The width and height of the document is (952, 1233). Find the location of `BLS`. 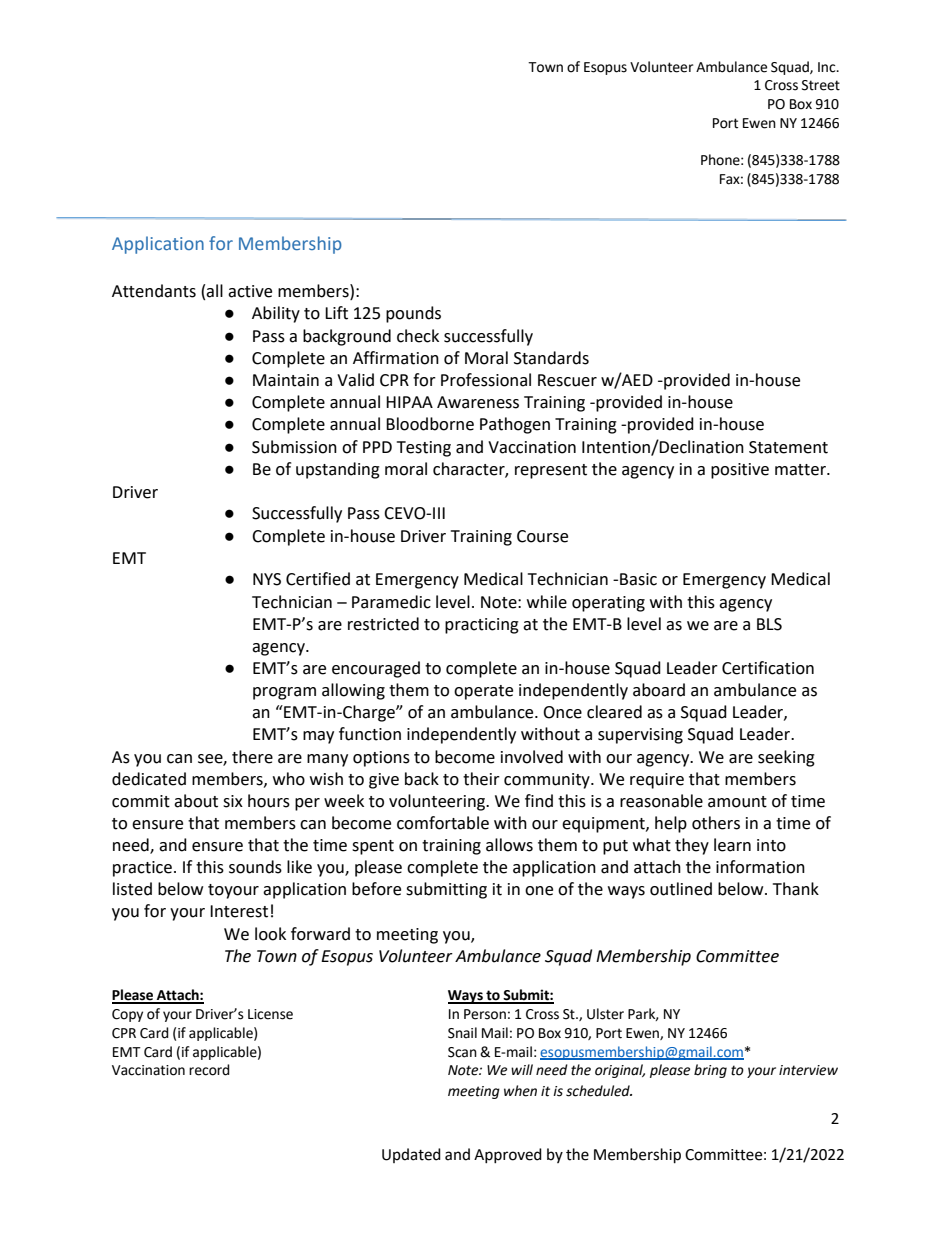

BLS is located at coordinates (769, 624).
